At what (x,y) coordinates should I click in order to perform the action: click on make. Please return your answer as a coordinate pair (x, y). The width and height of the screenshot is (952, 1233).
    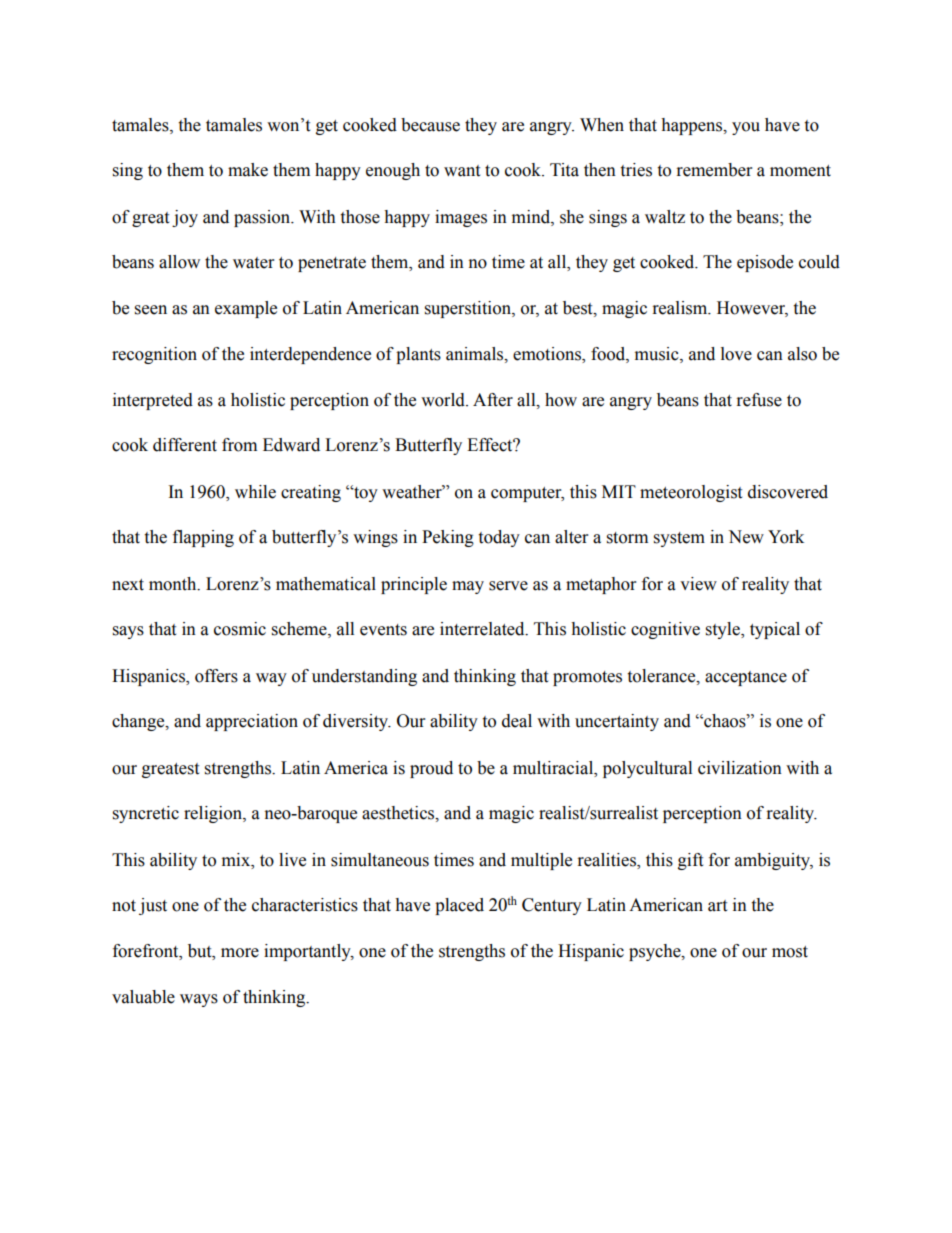
    Looking at the image, I should click on (248, 170).
